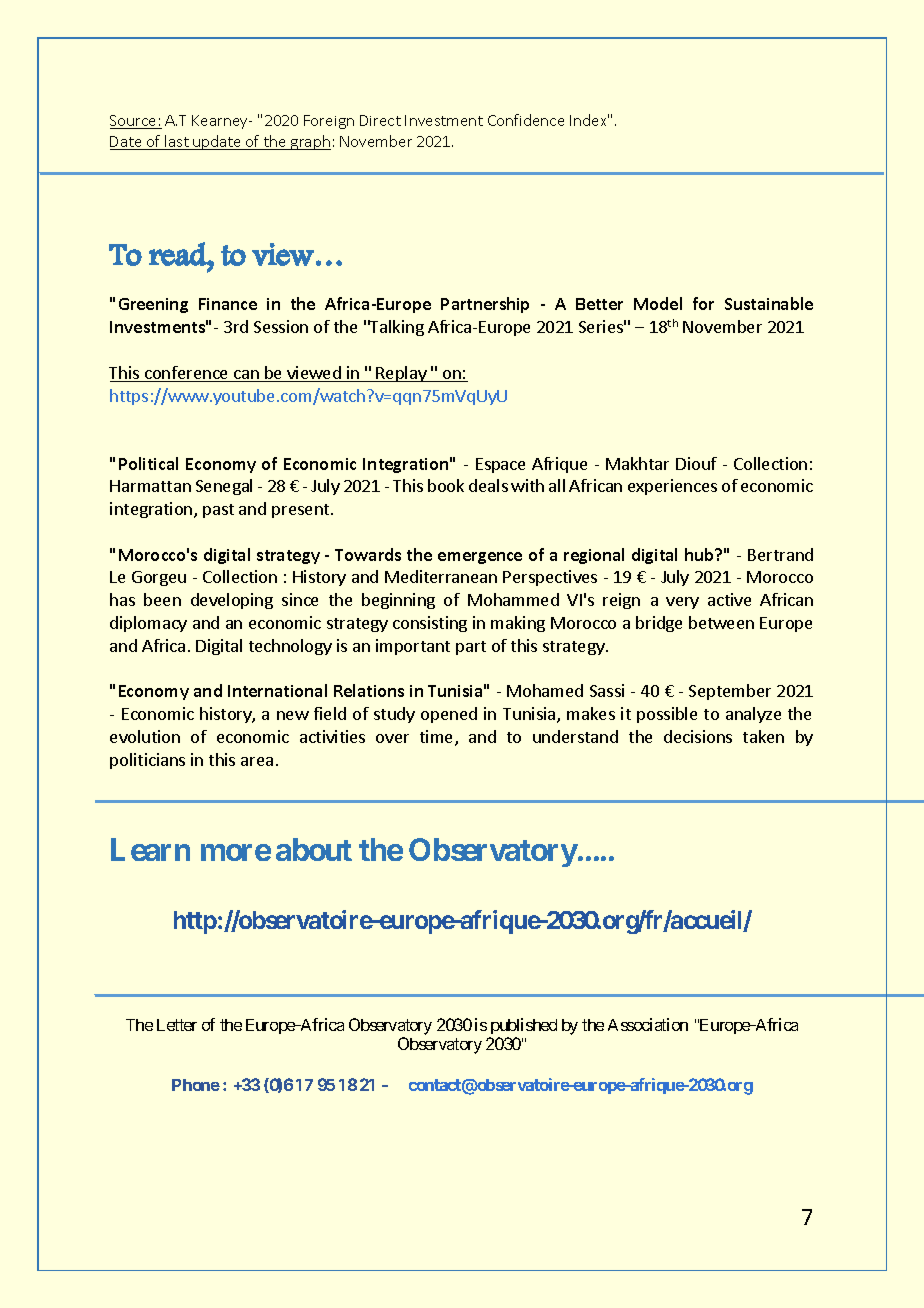 The width and height of the screenshot is (924, 1308). I want to click on consisting, so click(430, 624).
